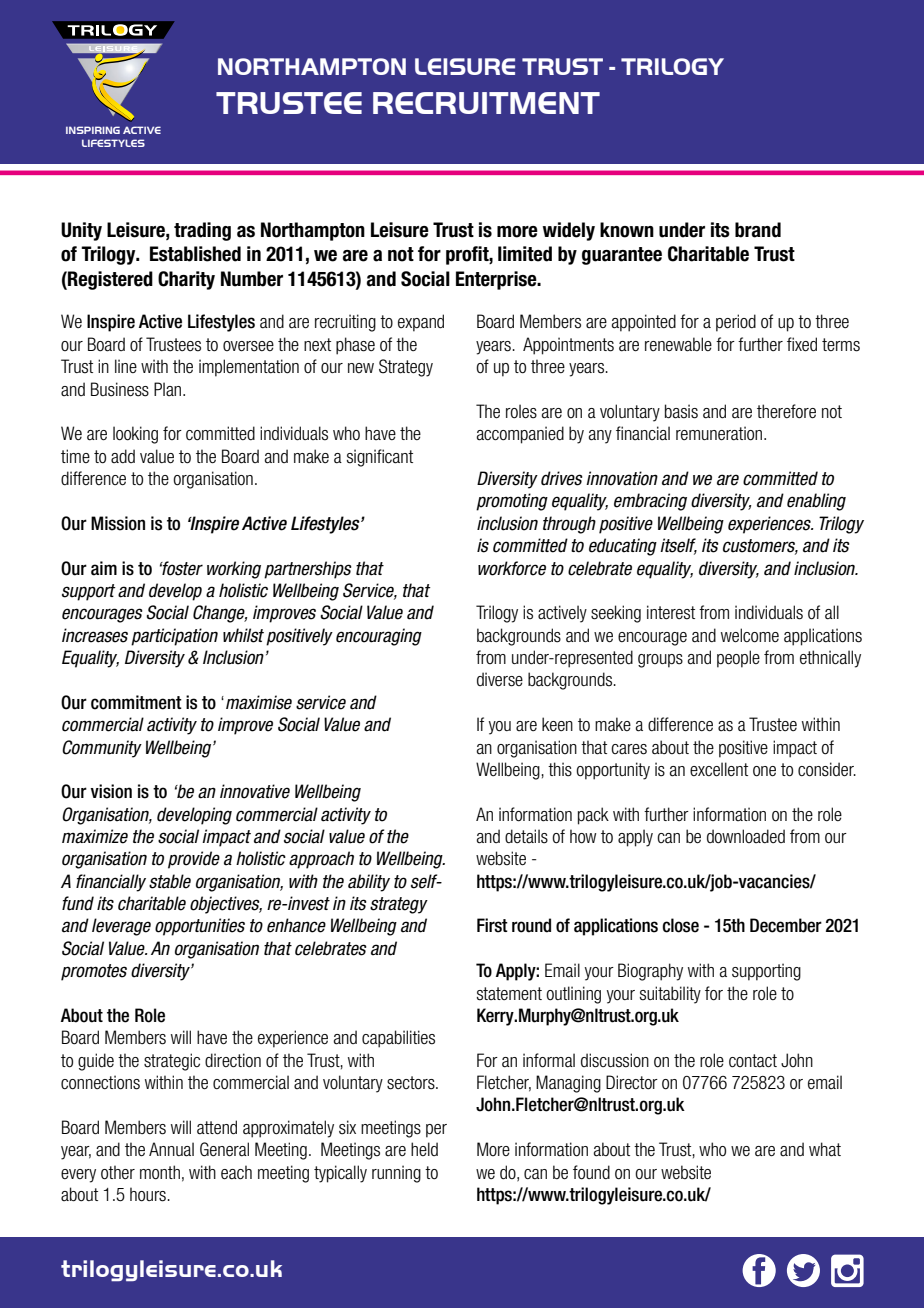 The image size is (924, 1308). I want to click on accompanied, so click(520, 435).
